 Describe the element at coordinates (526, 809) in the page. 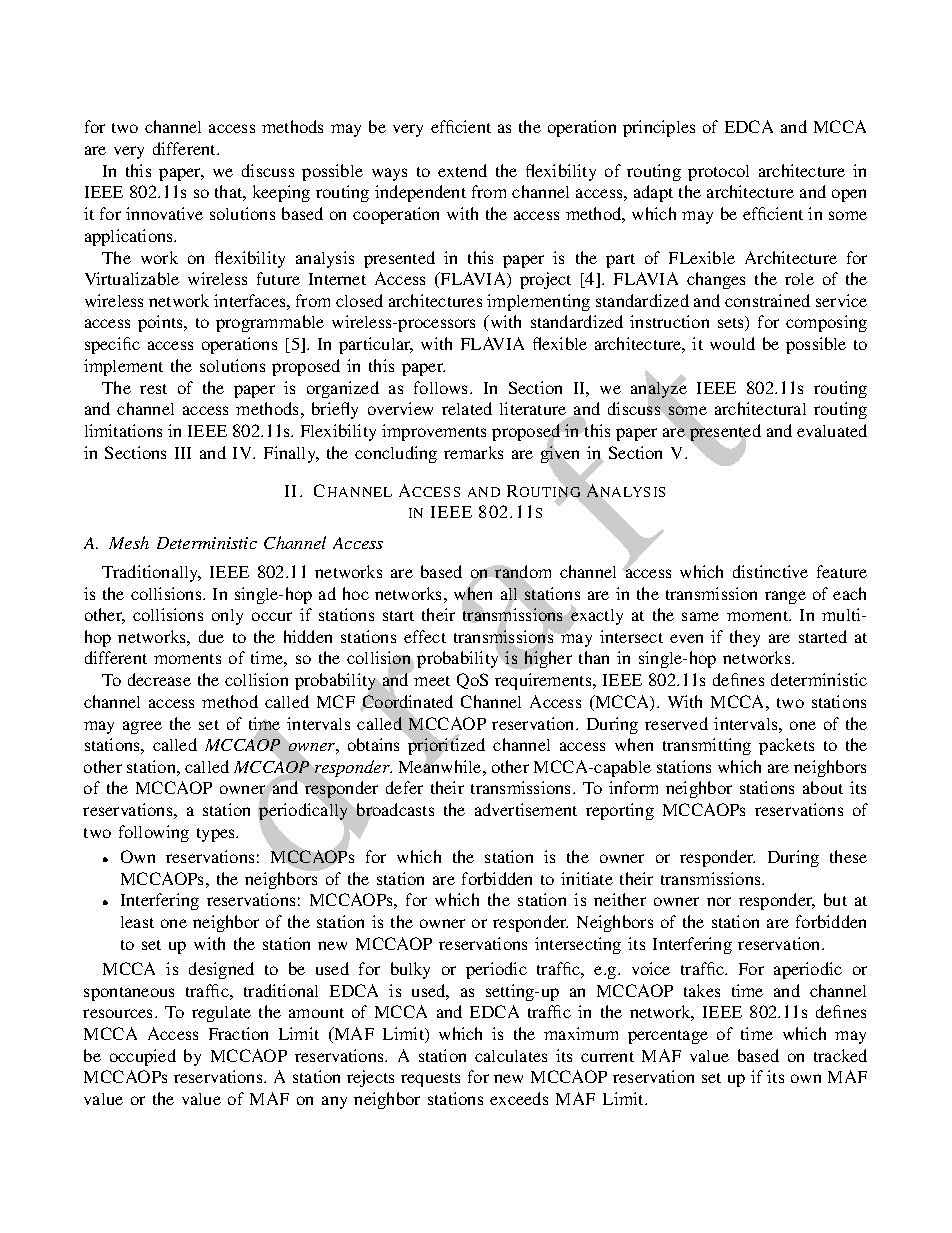

I see `advertisement` at that location.
